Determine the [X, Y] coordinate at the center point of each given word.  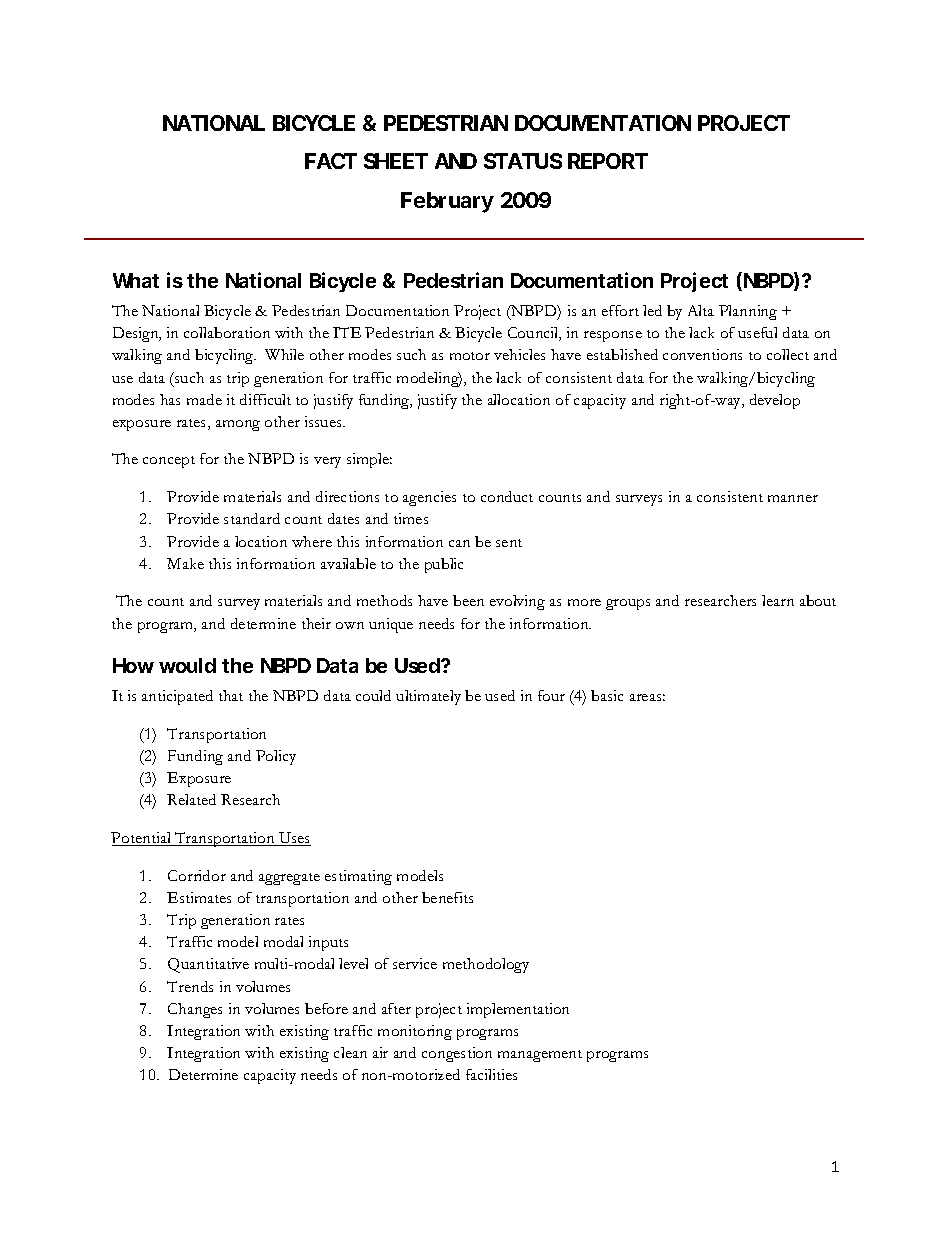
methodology [486, 965]
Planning [748, 312]
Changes [195, 1010]
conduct [507, 496]
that [231, 695]
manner [793, 498]
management [540, 1056]
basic [607, 695]
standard [252, 518]
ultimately [428, 697]
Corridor [197, 875]
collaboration [227, 332]
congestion [457, 1054]
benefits [447, 897]
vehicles [519, 354]
